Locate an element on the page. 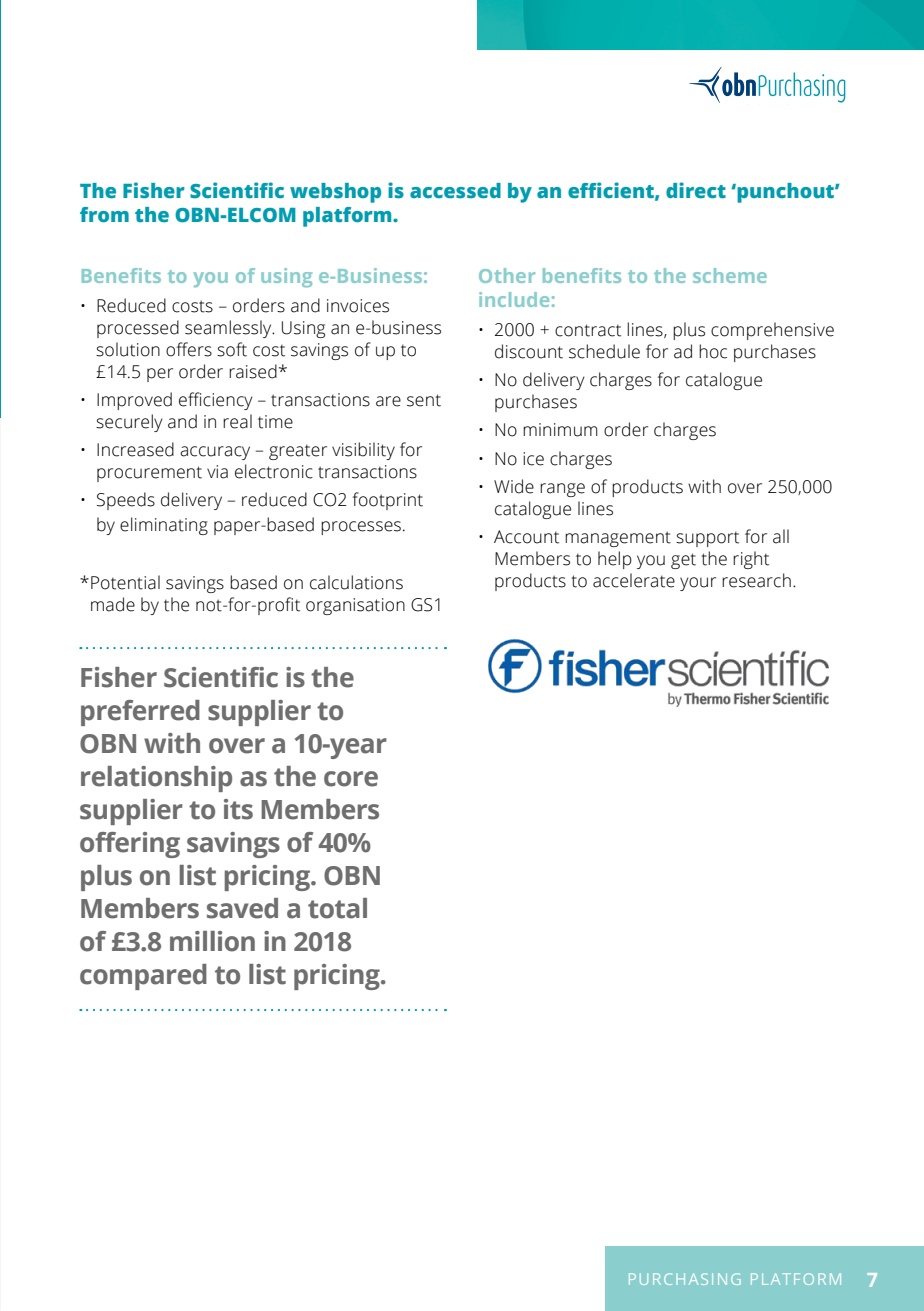  PURCHASING is located at coordinates (685, 1279).
